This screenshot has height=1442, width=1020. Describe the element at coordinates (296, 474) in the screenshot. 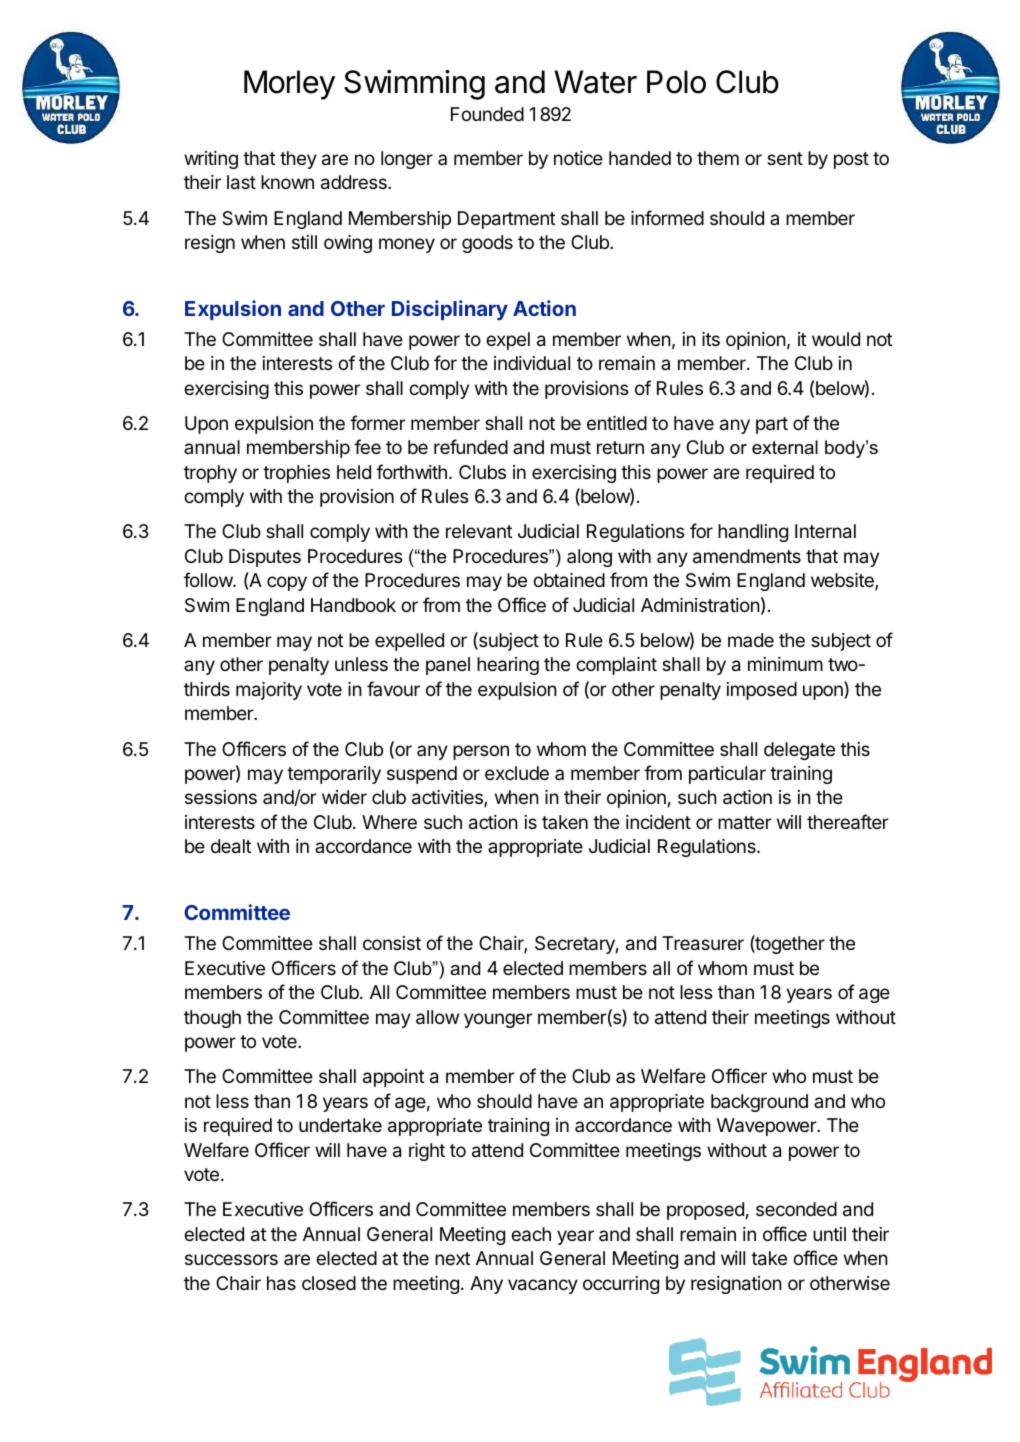

I see `trophies` at that location.
